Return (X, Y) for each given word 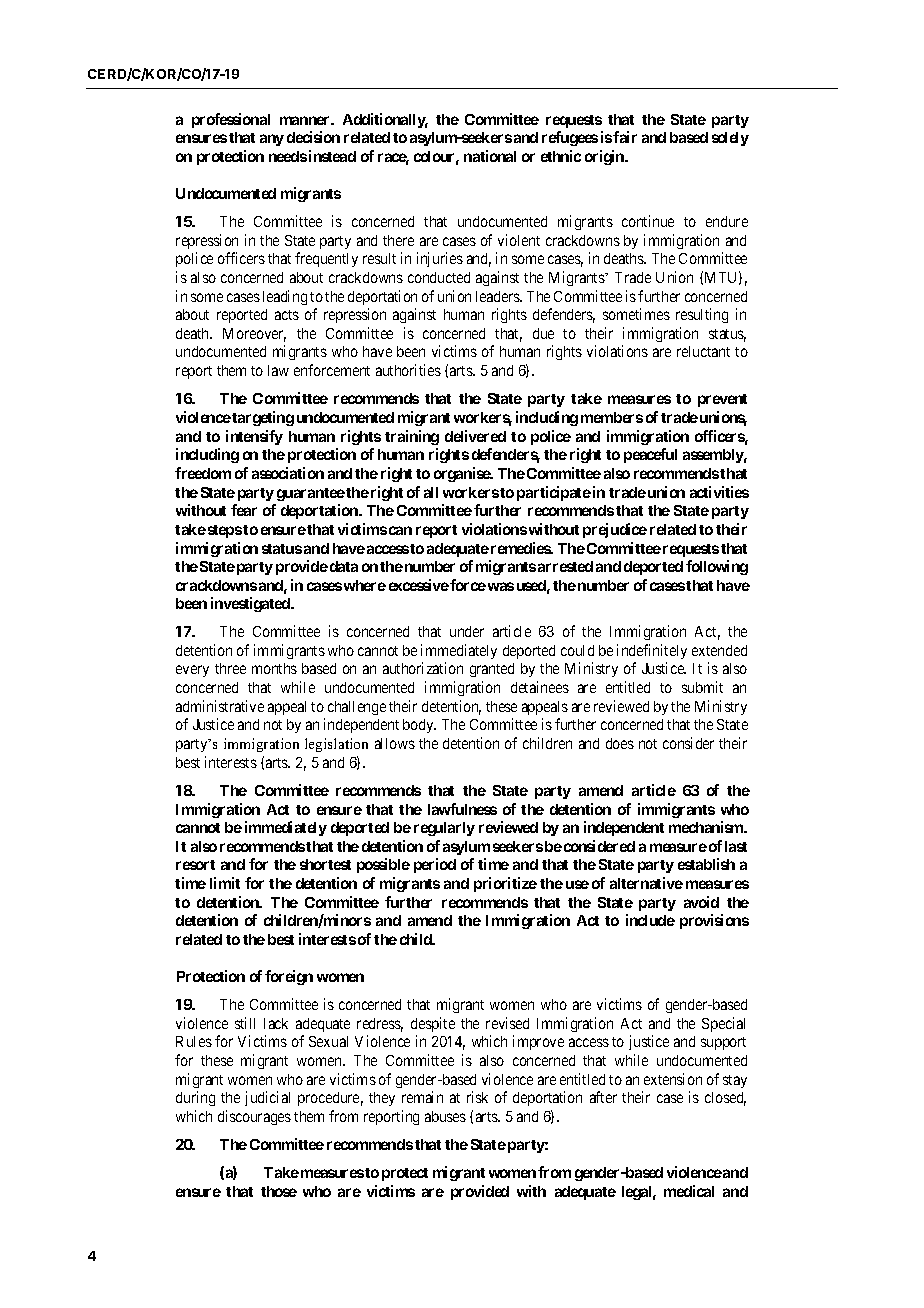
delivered (475, 436)
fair (625, 137)
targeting (262, 418)
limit (225, 883)
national (490, 156)
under (467, 631)
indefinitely (652, 651)
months (274, 668)
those (279, 1191)
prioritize (505, 884)
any (272, 140)
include (650, 920)
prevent (722, 400)
